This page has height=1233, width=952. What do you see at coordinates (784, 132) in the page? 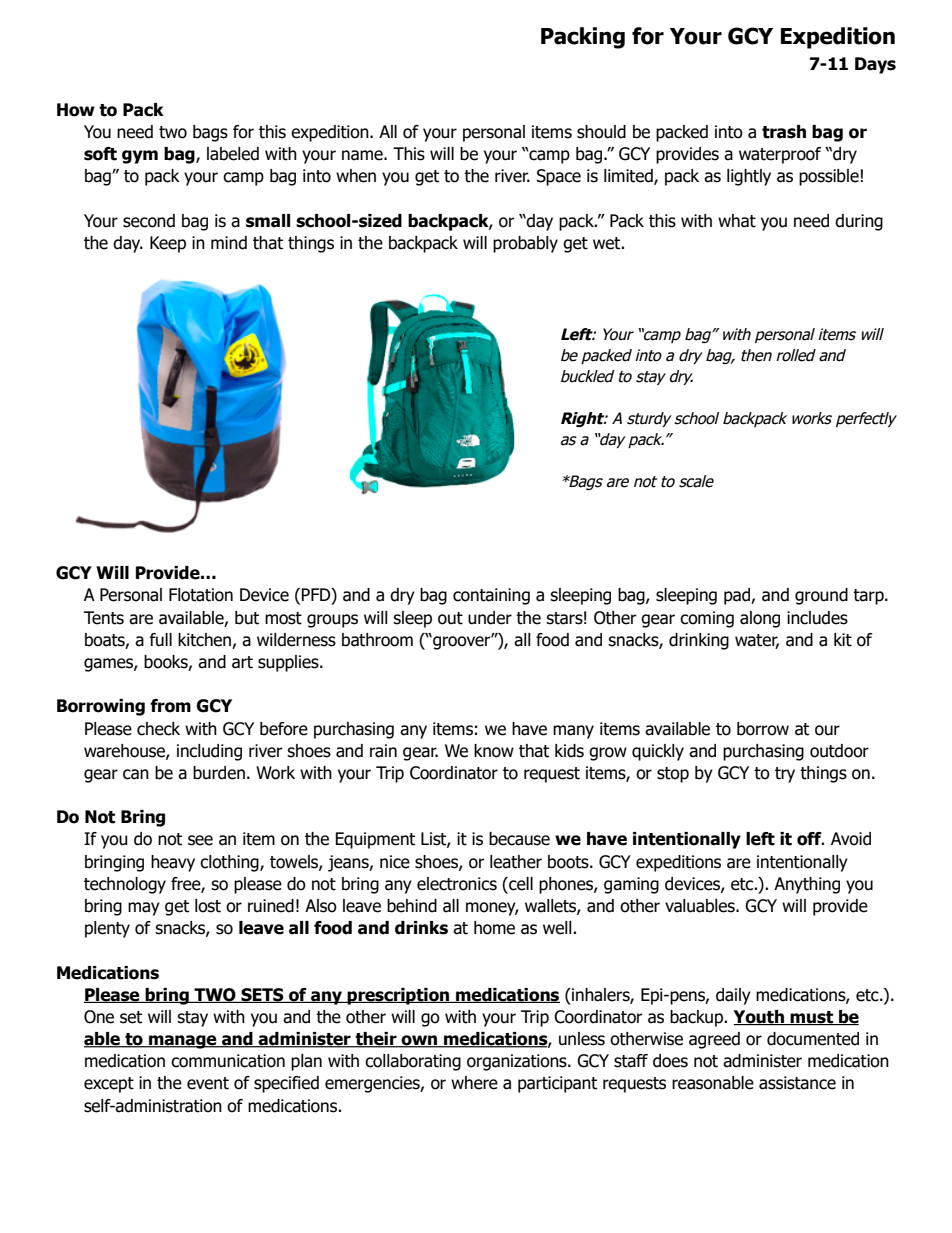
I see `trash` at bounding box center [784, 132].
